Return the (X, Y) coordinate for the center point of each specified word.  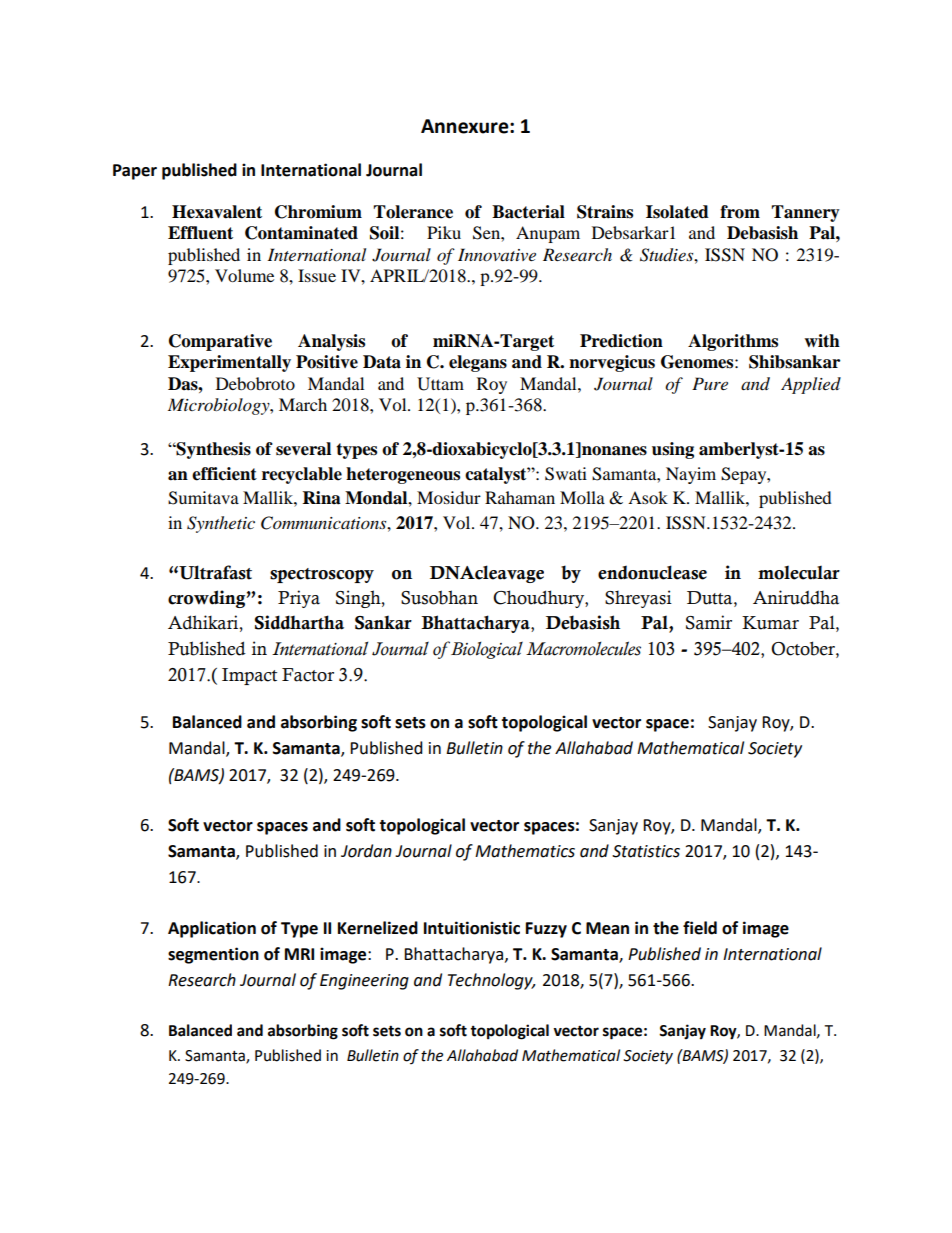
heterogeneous (403, 475)
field (700, 928)
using (673, 450)
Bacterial (528, 212)
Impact (249, 676)
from (740, 212)
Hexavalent (217, 212)
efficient (224, 474)
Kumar (770, 623)
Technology (491, 981)
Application (212, 929)
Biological (485, 650)
